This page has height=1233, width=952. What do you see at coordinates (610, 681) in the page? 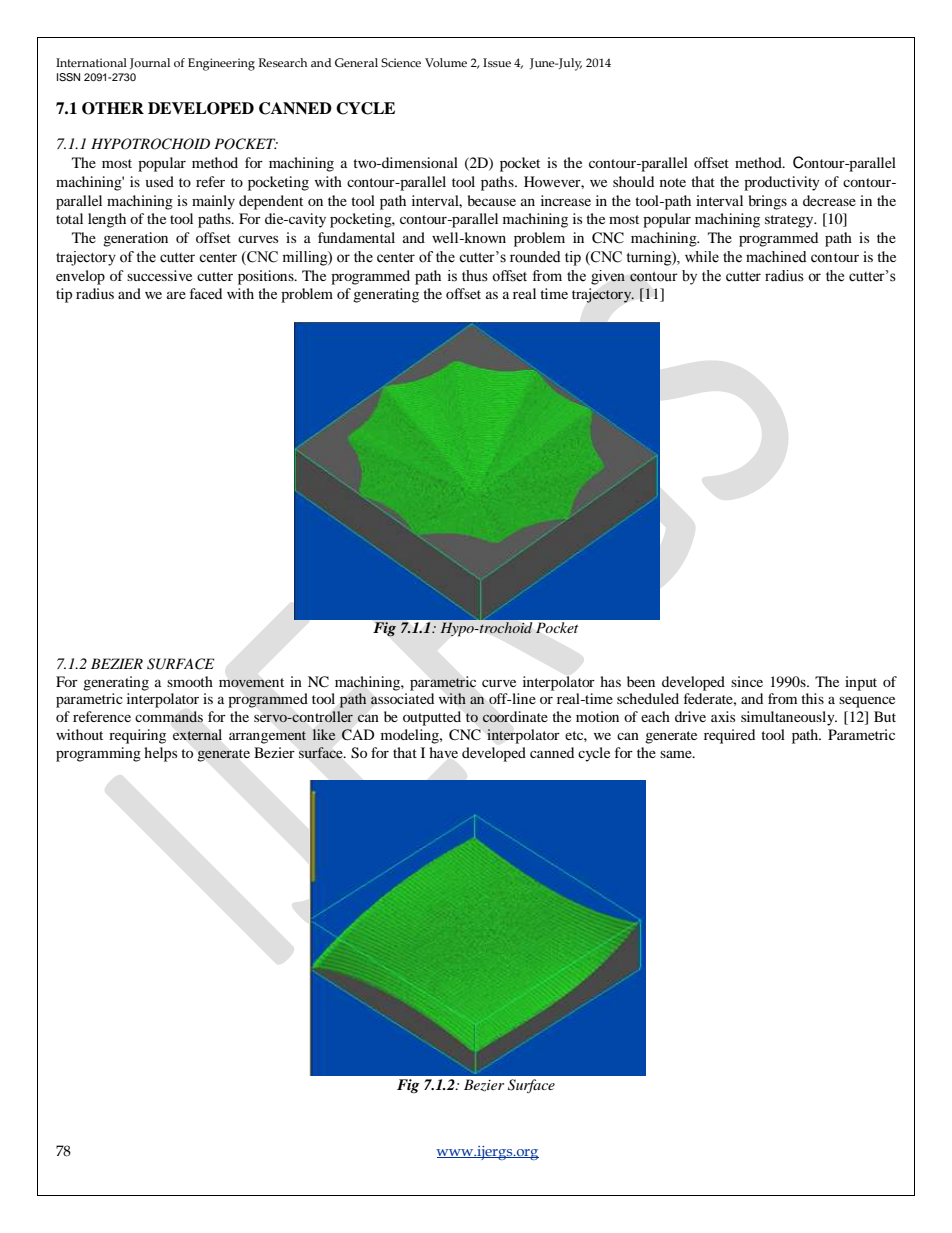
I see `has` at bounding box center [610, 681].
